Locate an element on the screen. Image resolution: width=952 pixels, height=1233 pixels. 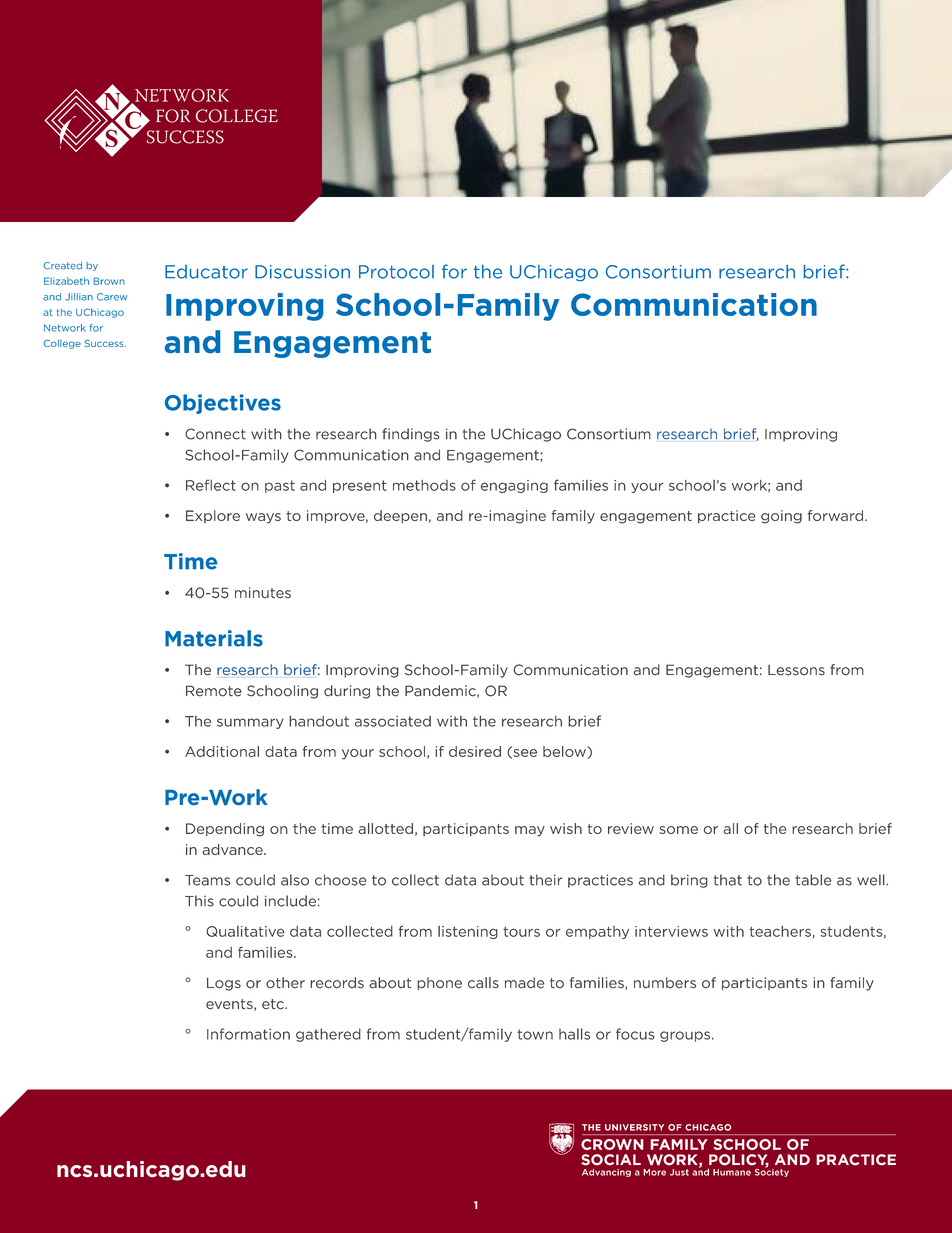
Lessons is located at coordinates (796, 670).
